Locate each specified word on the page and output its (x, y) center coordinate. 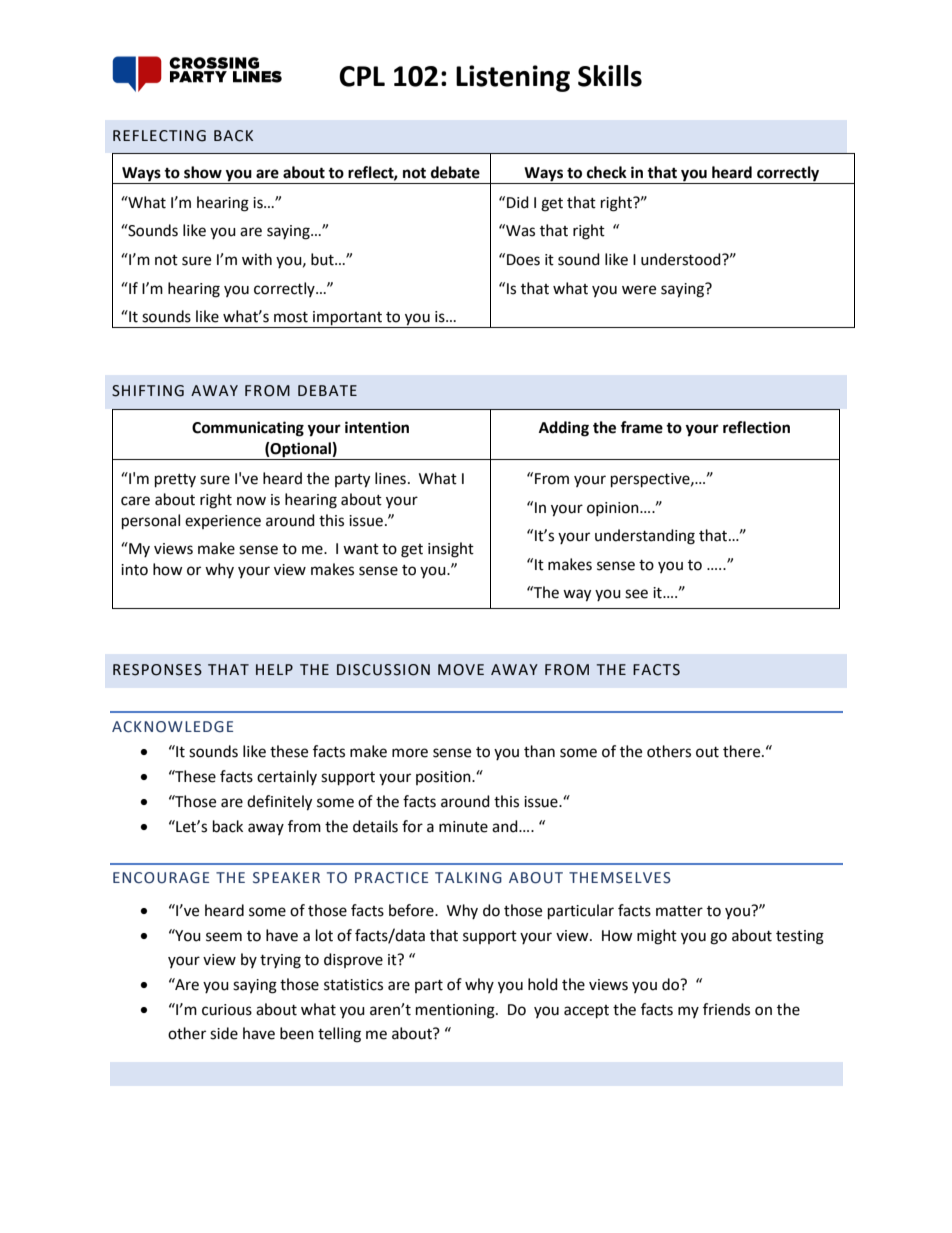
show (203, 172)
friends (726, 1009)
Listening (513, 78)
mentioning (456, 1011)
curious (227, 1010)
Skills (610, 76)
